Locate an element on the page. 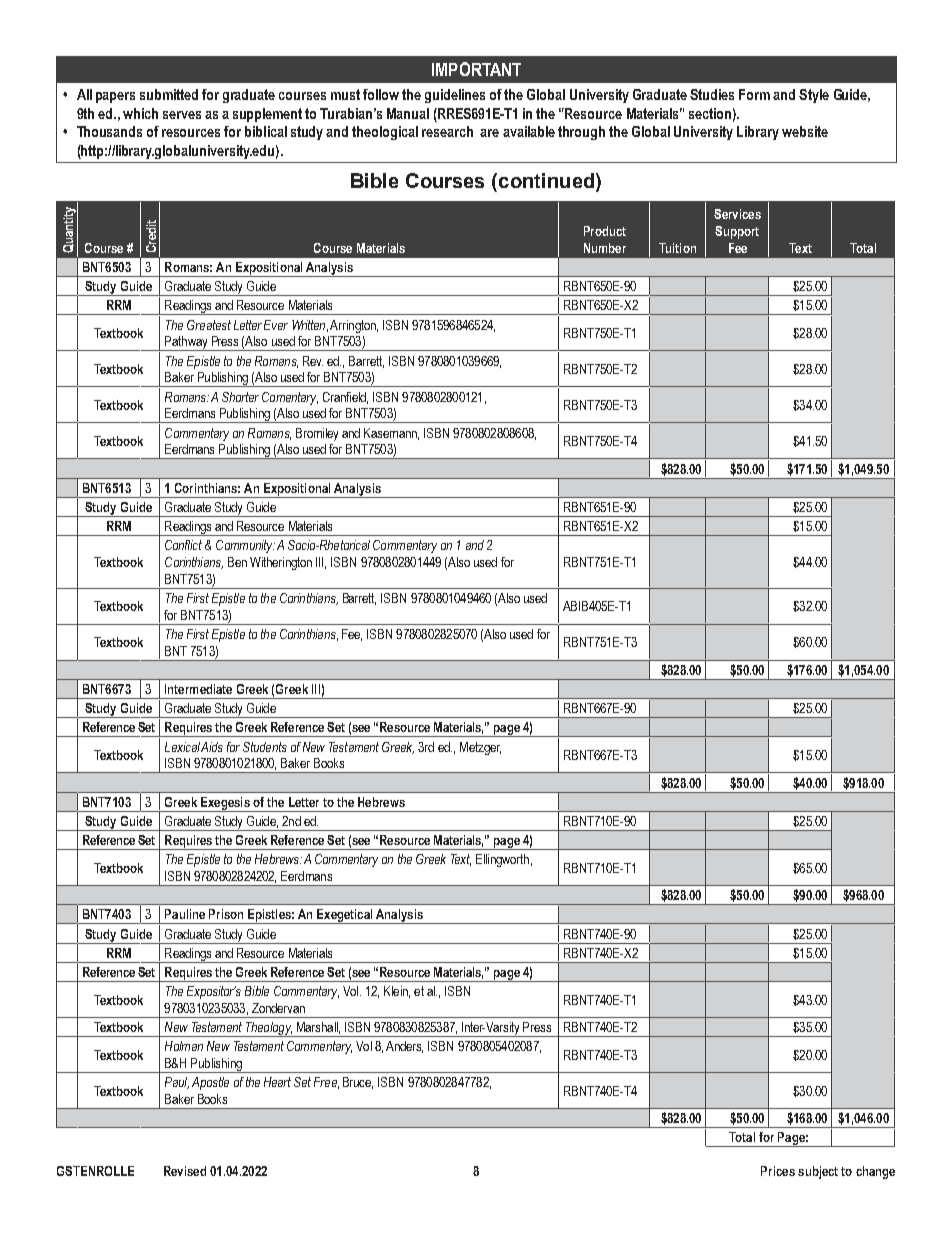 This page has height=1233, width=952. Anders is located at coordinates (404, 1047).
